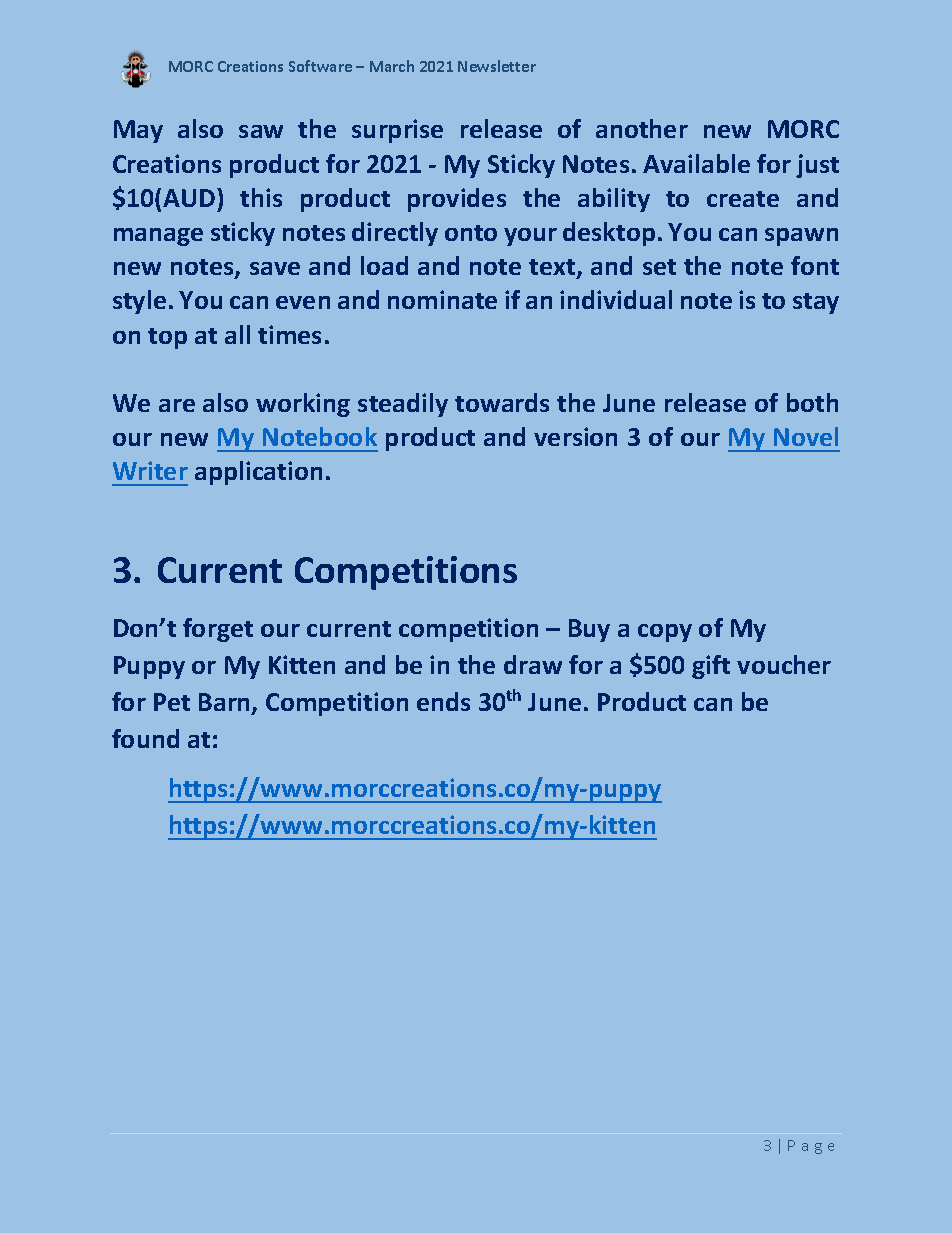  I want to click on Barn, so click(226, 703).
